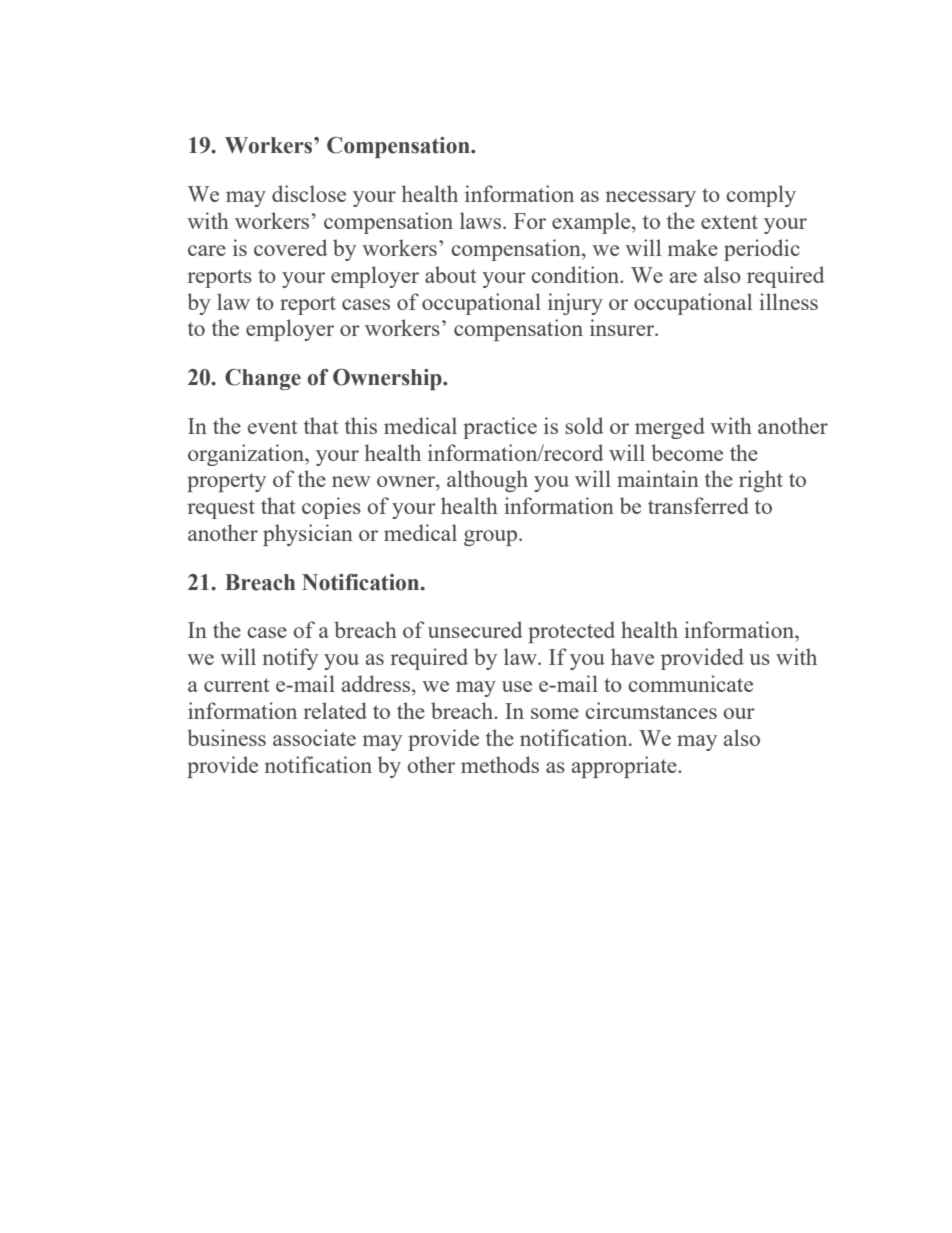 The image size is (952, 1233). Describe the element at coordinates (314, 737) in the document. I see `associate` at that location.
